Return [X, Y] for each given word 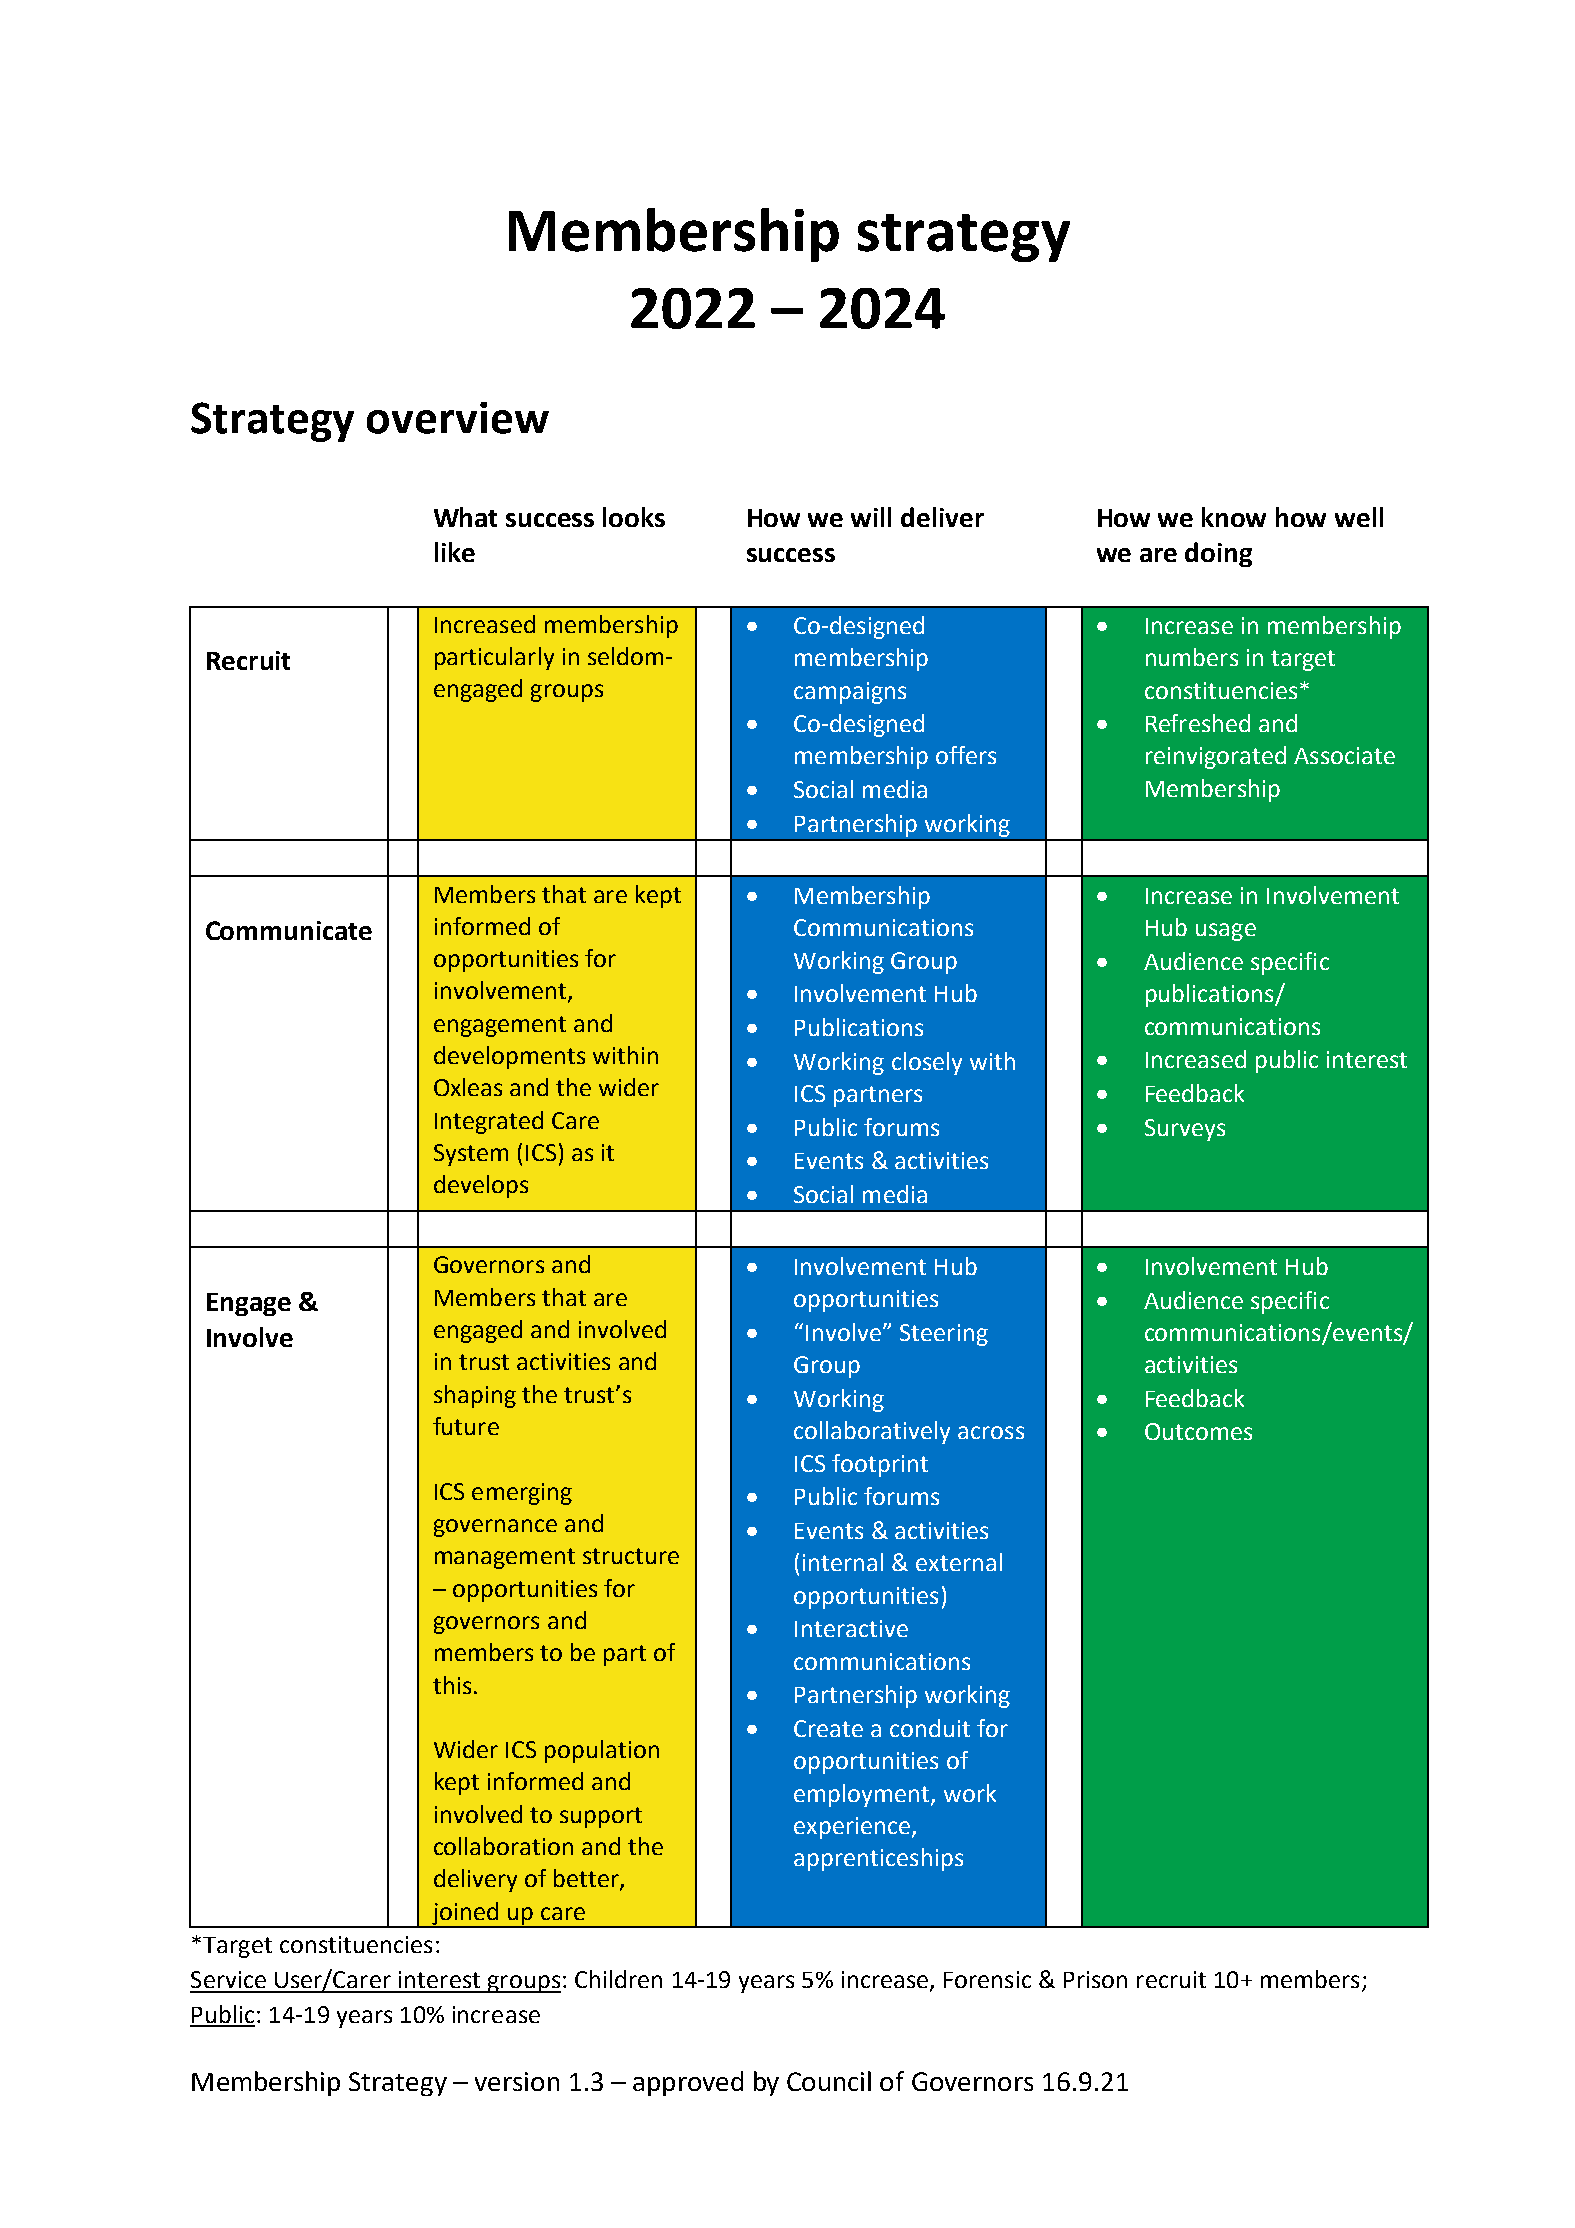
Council [829, 2081]
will [871, 517]
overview [458, 418]
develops [481, 1186]
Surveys [1185, 1130]
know [1234, 517]
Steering [944, 1335]
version [517, 2081]
